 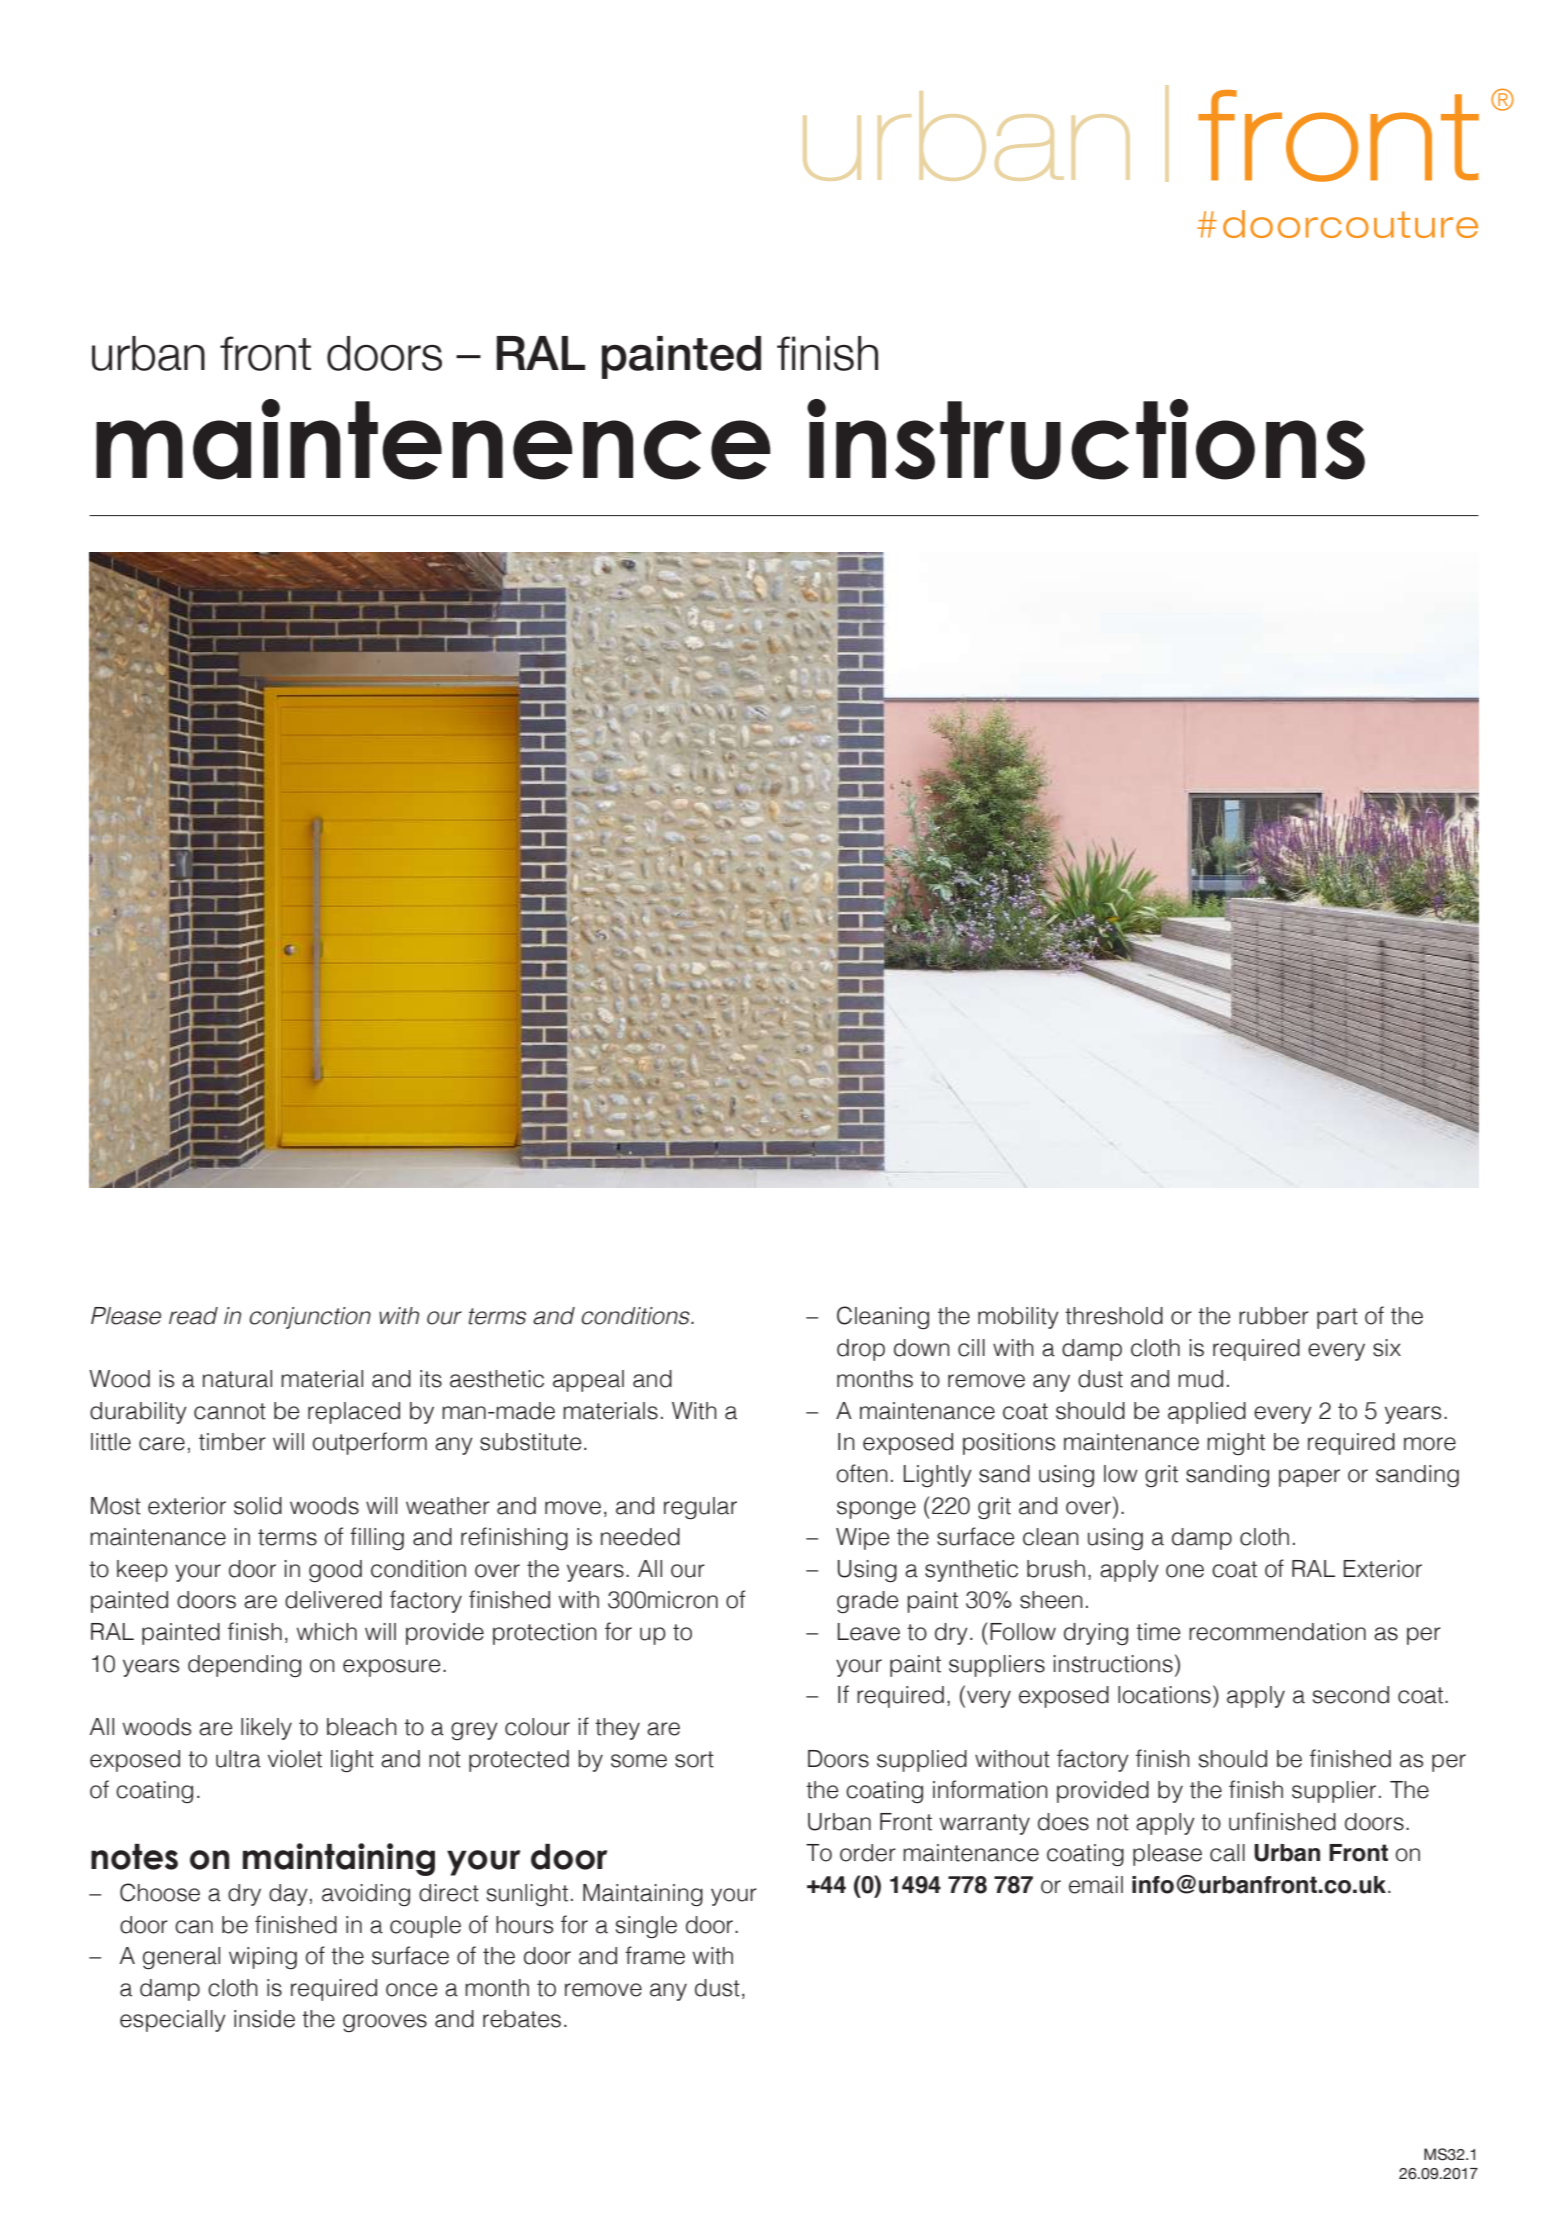 I want to click on good, so click(x=335, y=1571).
